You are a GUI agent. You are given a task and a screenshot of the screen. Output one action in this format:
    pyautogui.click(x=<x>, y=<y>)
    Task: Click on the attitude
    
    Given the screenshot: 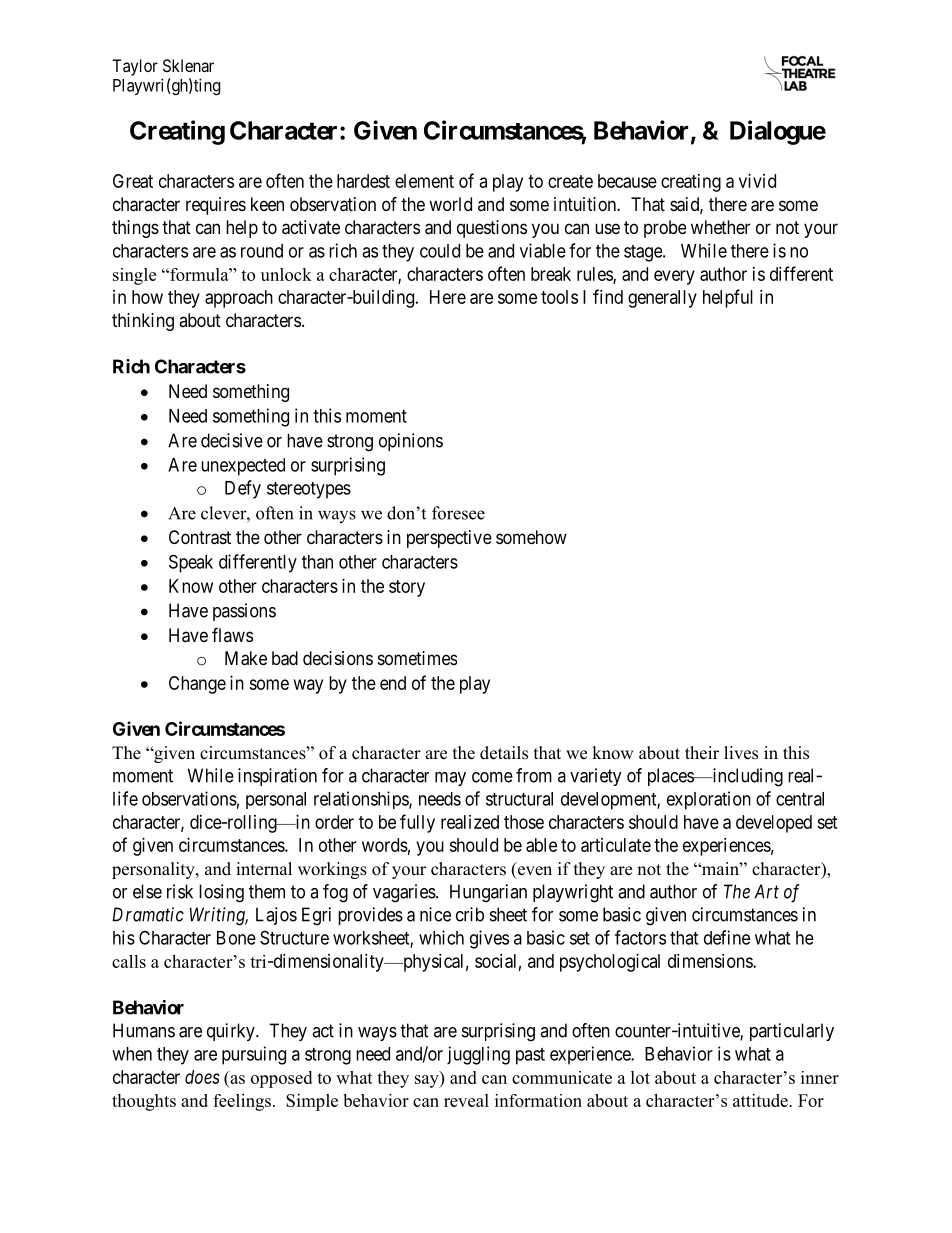 What is the action you would take?
    pyautogui.click(x=761, y=1100)
